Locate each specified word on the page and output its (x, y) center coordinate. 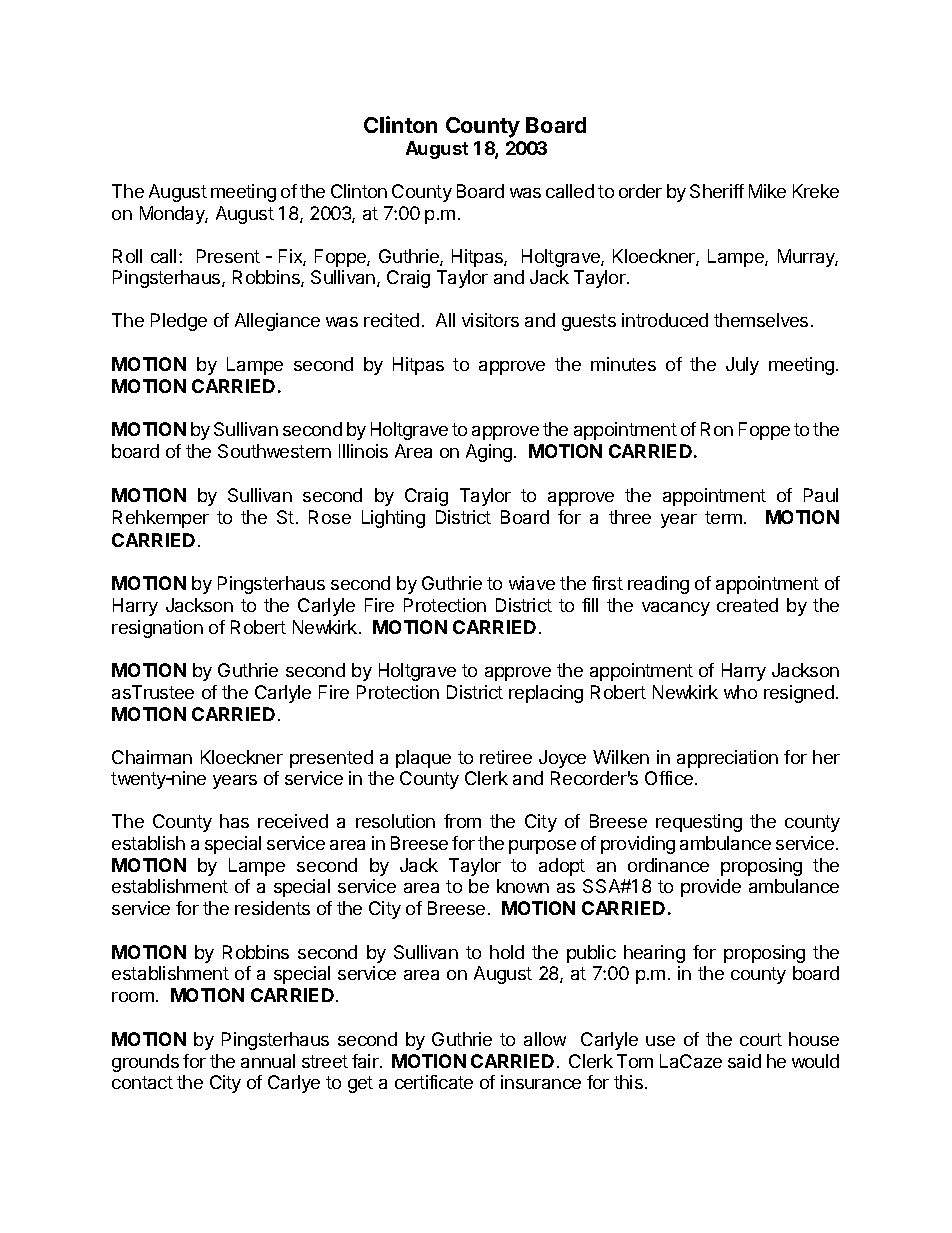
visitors (490, 320)
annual (268, 1061)
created (747, 605)
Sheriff (717, 191)
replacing (546, 694)
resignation (157, 629)
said (744, 1061)
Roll (127, 256)
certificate (434, 1082)
